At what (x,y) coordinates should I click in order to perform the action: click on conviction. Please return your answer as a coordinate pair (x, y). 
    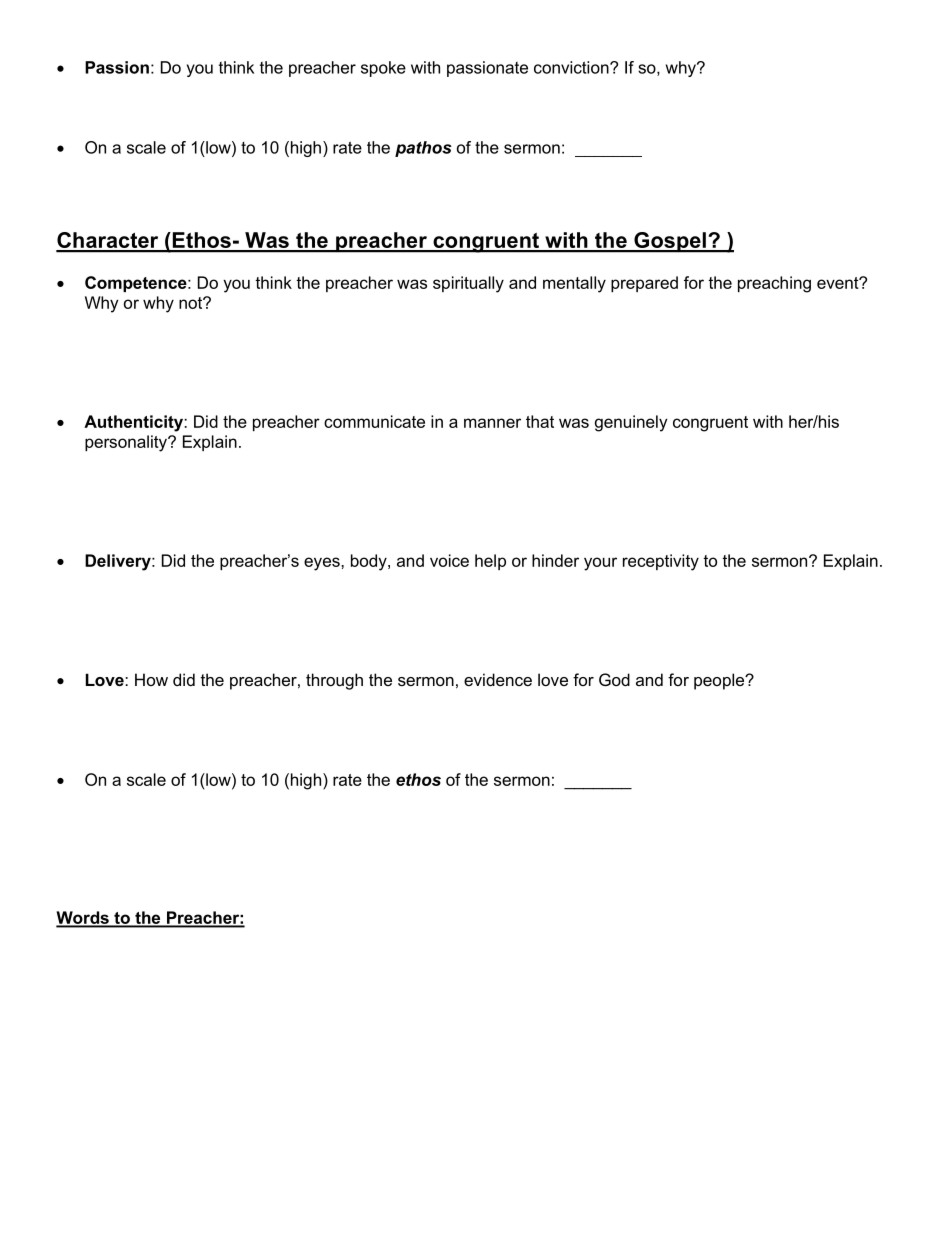
    Looking at the image, I should click on (572, 67).
